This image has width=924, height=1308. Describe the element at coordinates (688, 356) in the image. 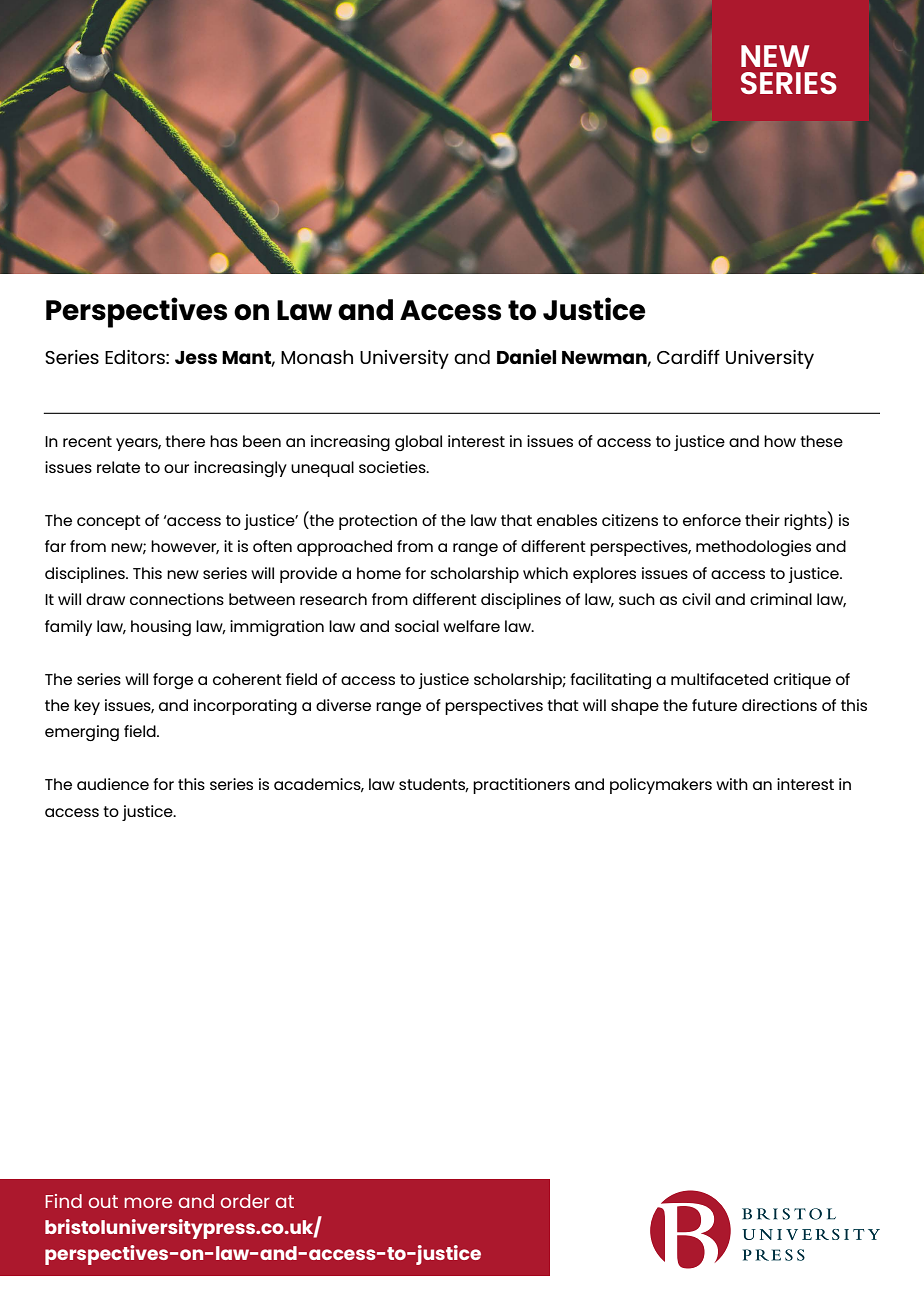

I see `Cardiff` at that location.
